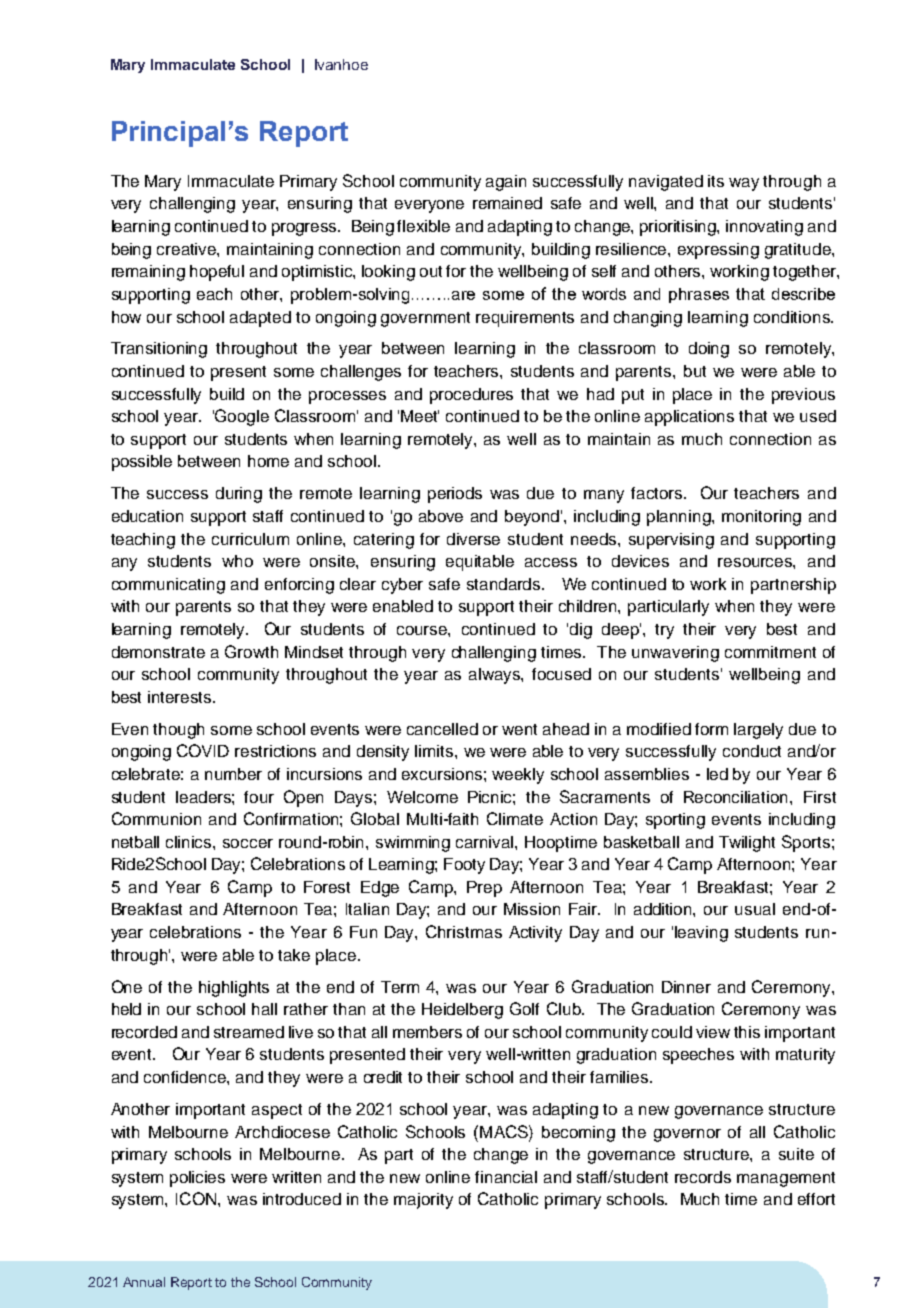 This screenshot has width=924, height=1308. What do you see at coordinates (341, 64) in the screenshot?
I see `Ivanhoe` at bounding box center [341, 64].
